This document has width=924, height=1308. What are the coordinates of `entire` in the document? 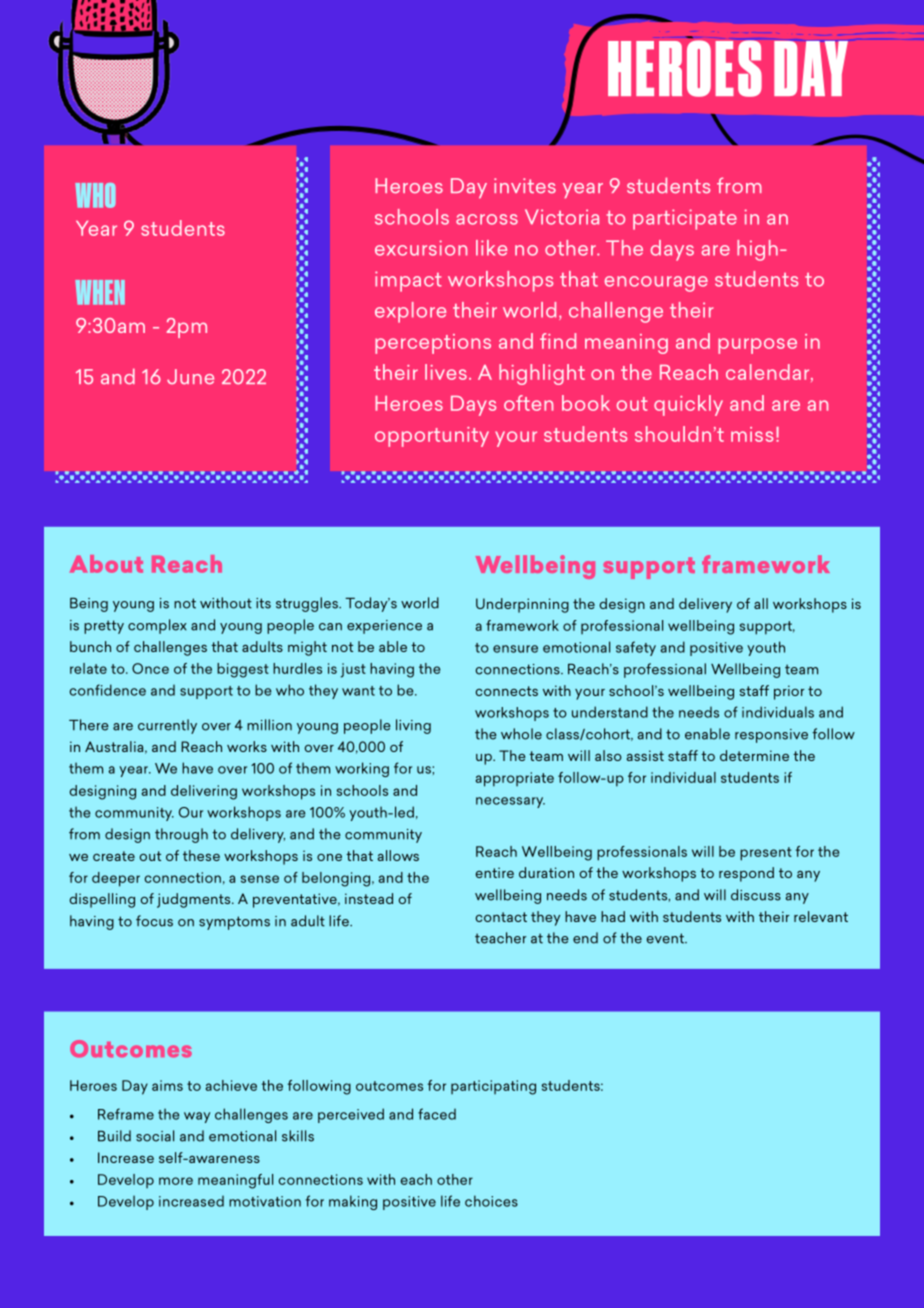 It's located at (495, 872).
